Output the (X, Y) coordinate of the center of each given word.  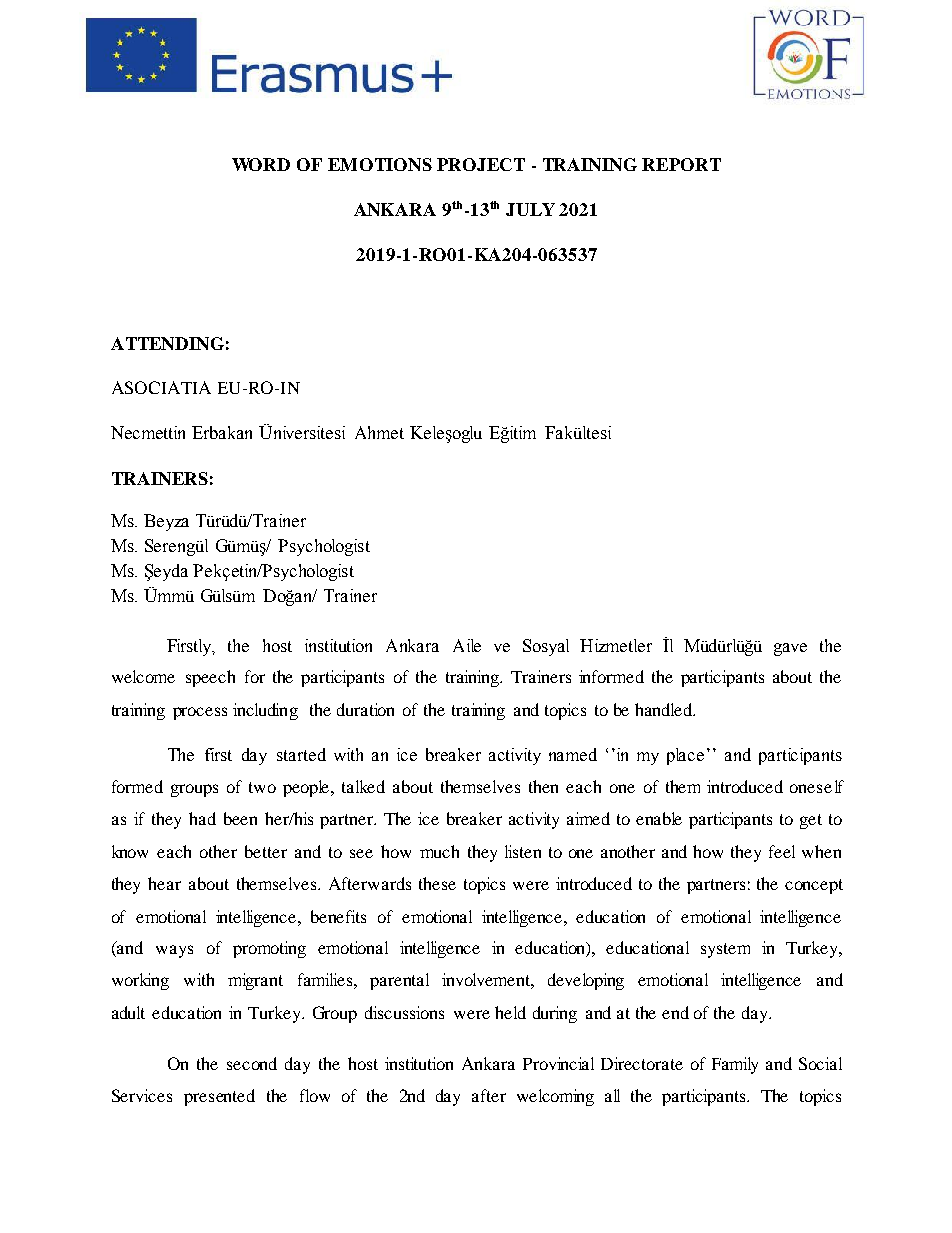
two (262, 787)
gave (790, 649)
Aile (467, 645)
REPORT (681, 164)
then (543, 786)
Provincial (558, 1063)
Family (735, 1065)
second (252, 1063)
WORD (261, 164)
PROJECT (481, 164)
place (685, 756)
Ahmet (379, 432)
